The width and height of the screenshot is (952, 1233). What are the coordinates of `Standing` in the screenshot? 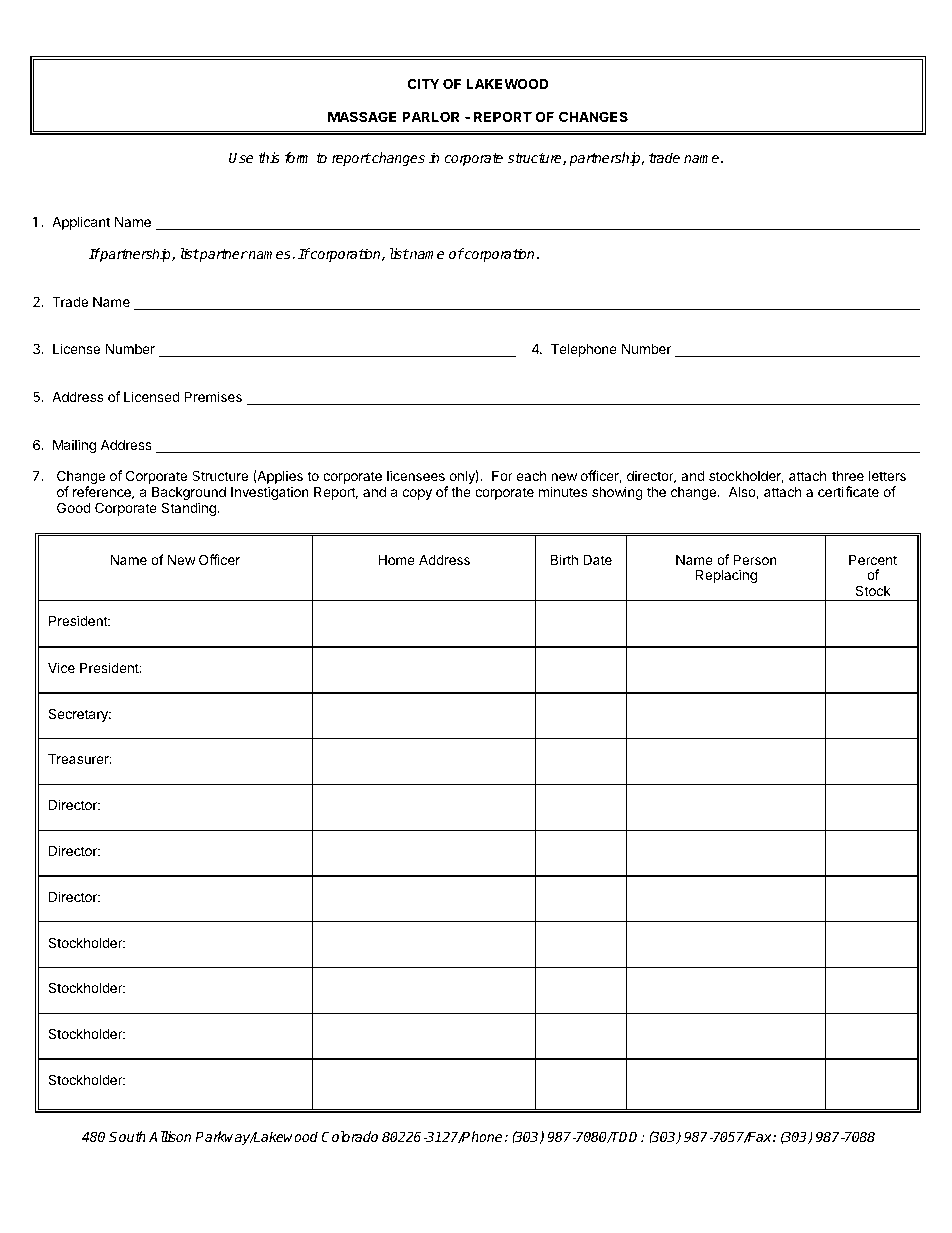 It's located at (189, 509).
